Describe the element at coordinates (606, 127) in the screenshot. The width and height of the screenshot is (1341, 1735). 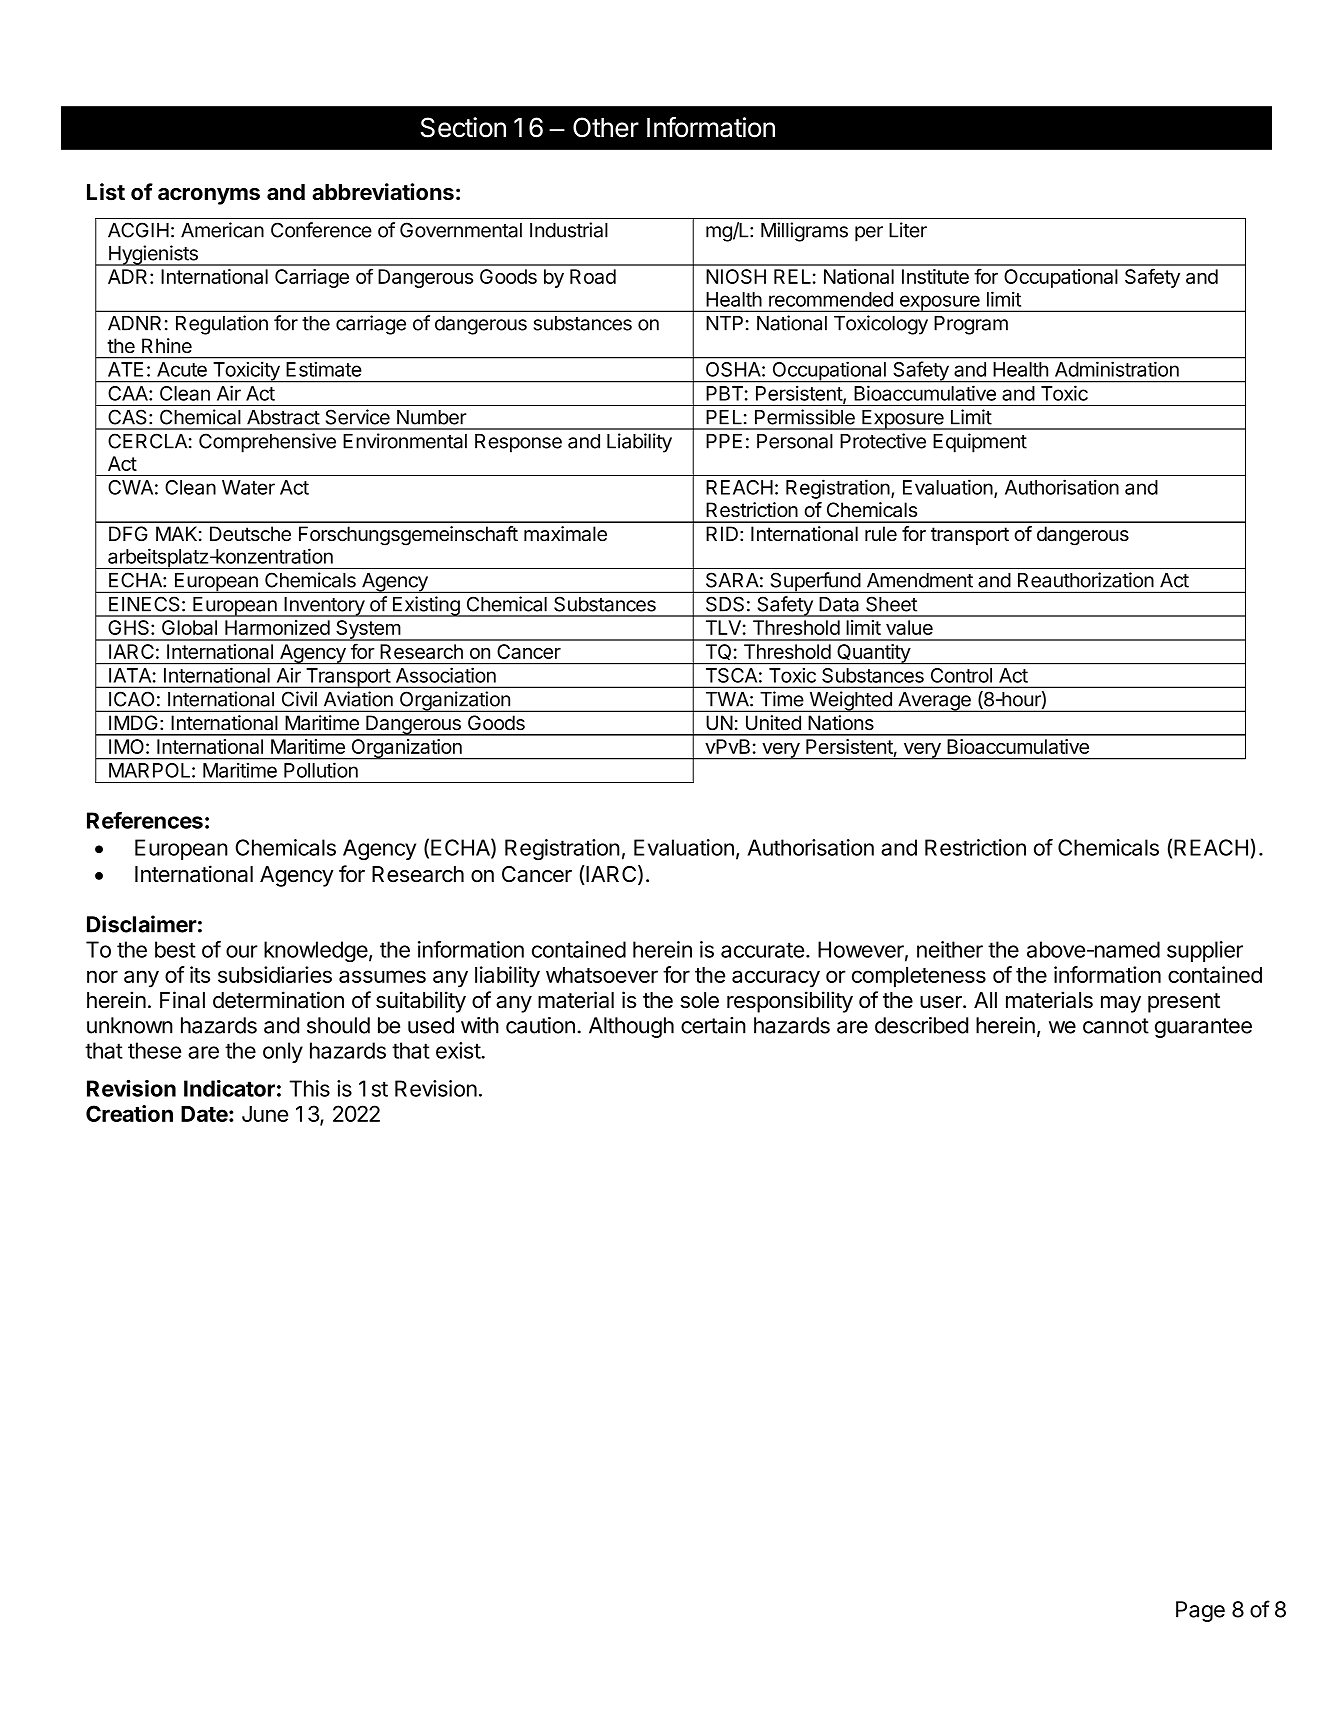
I see `Other` at that location.
